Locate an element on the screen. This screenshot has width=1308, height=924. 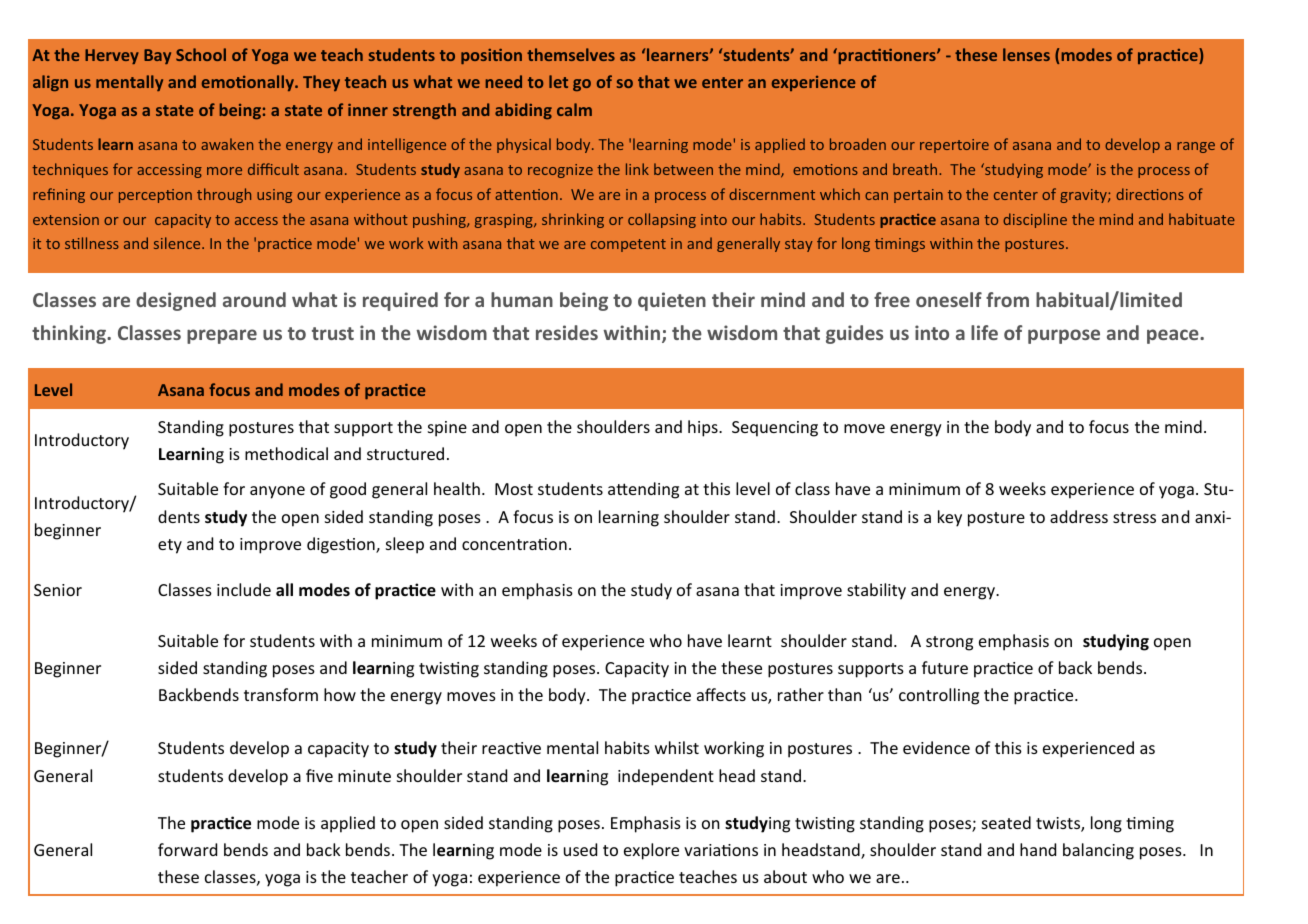
forward is located at coordinates (187, 849).
